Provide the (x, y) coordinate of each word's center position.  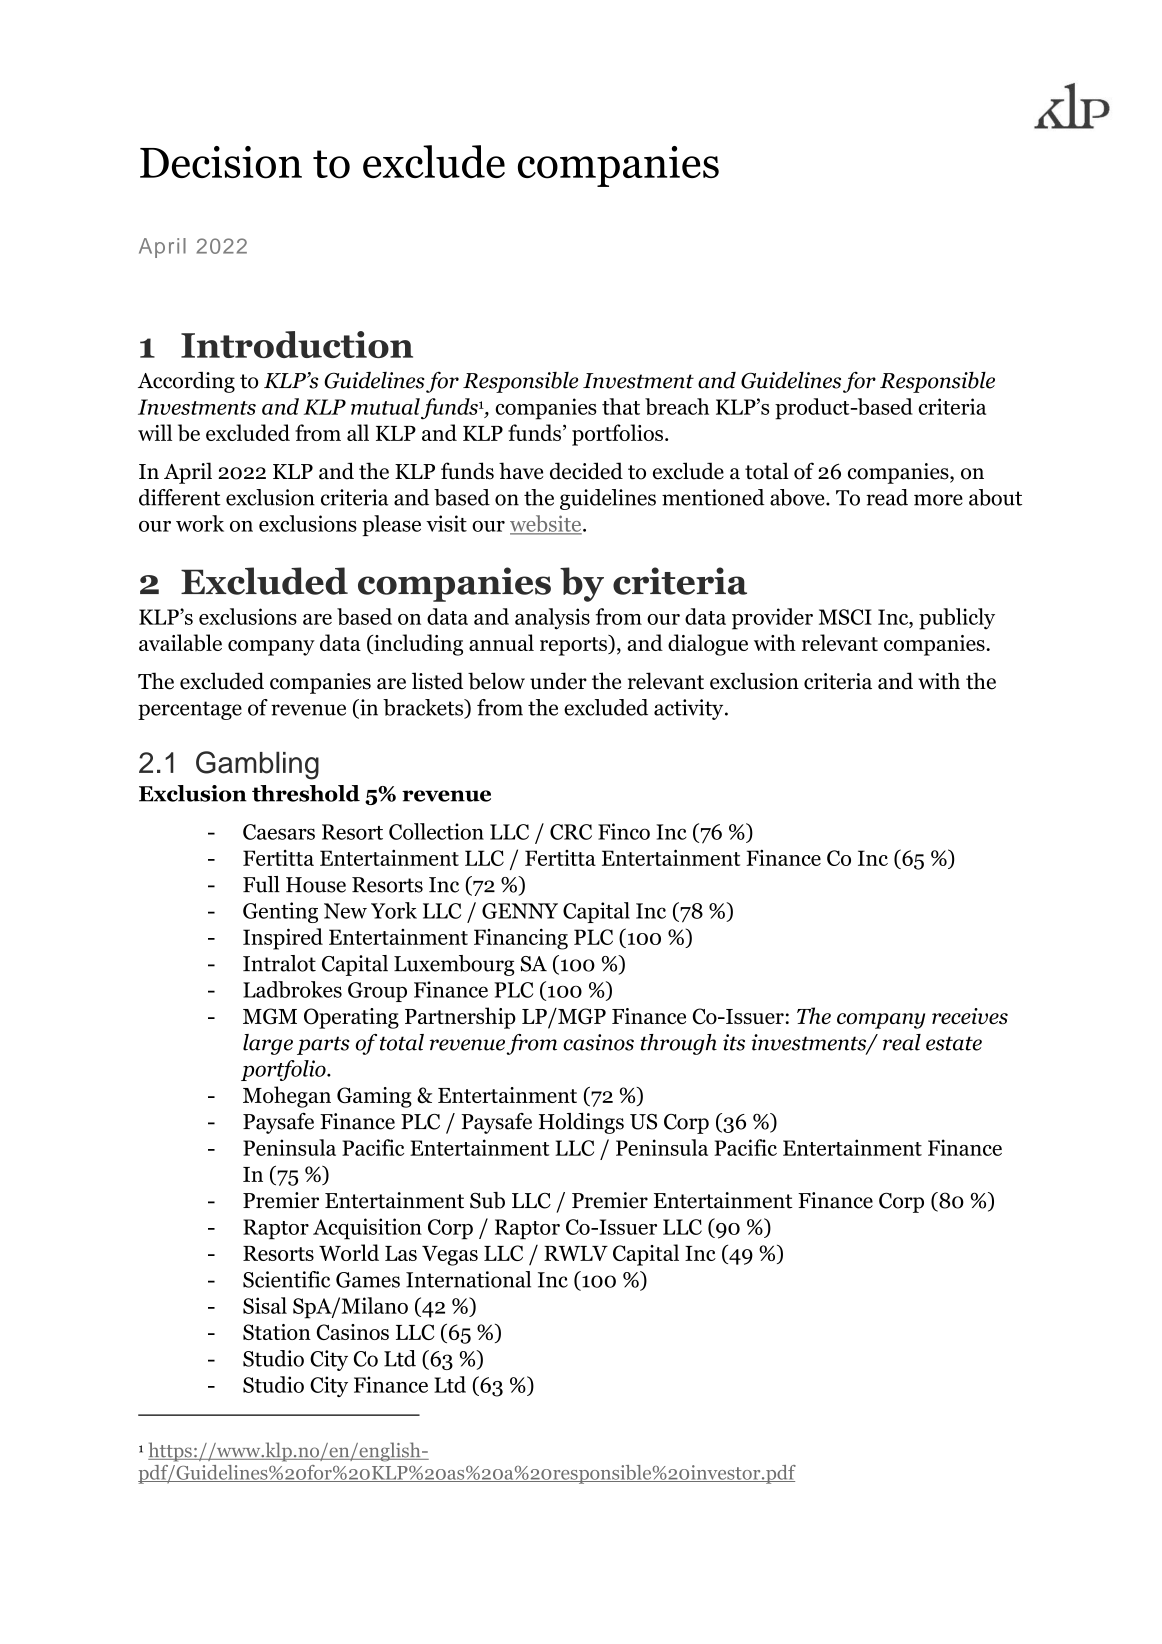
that (621, 406)
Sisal (265, 1305)
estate (954, 1043)
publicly (957, 619)
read (887, 497)
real (902, 1042)
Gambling (257, 765)
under (558, 681)
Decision (221, 162)
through (679, 1044)
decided (586, 471)
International (468, 1279)
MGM (270, 1016)
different (180, 497)
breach (677, 406)
